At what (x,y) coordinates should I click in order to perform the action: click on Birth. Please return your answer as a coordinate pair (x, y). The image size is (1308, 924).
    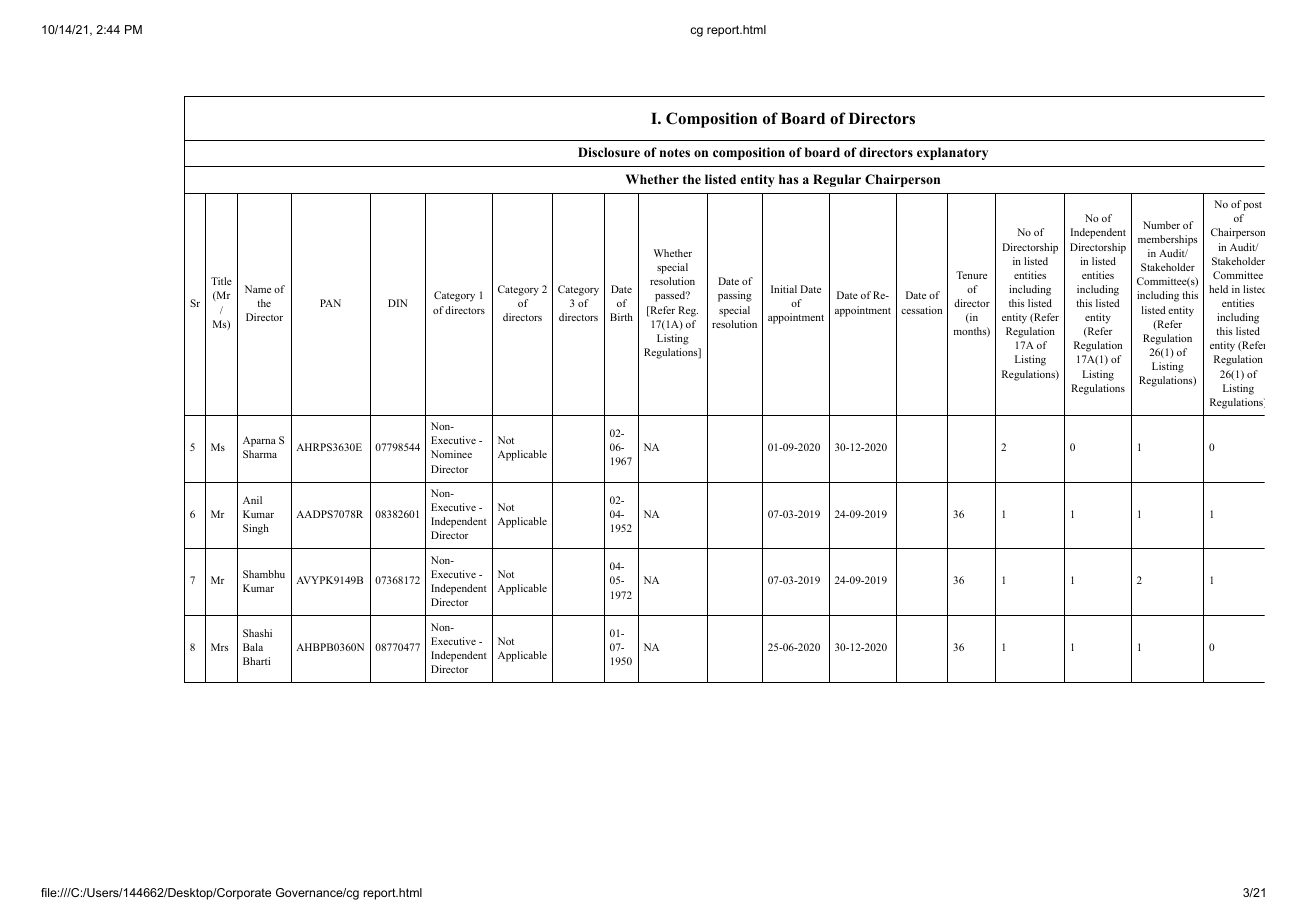
    Looking at the image, I should click on (621, 317).
